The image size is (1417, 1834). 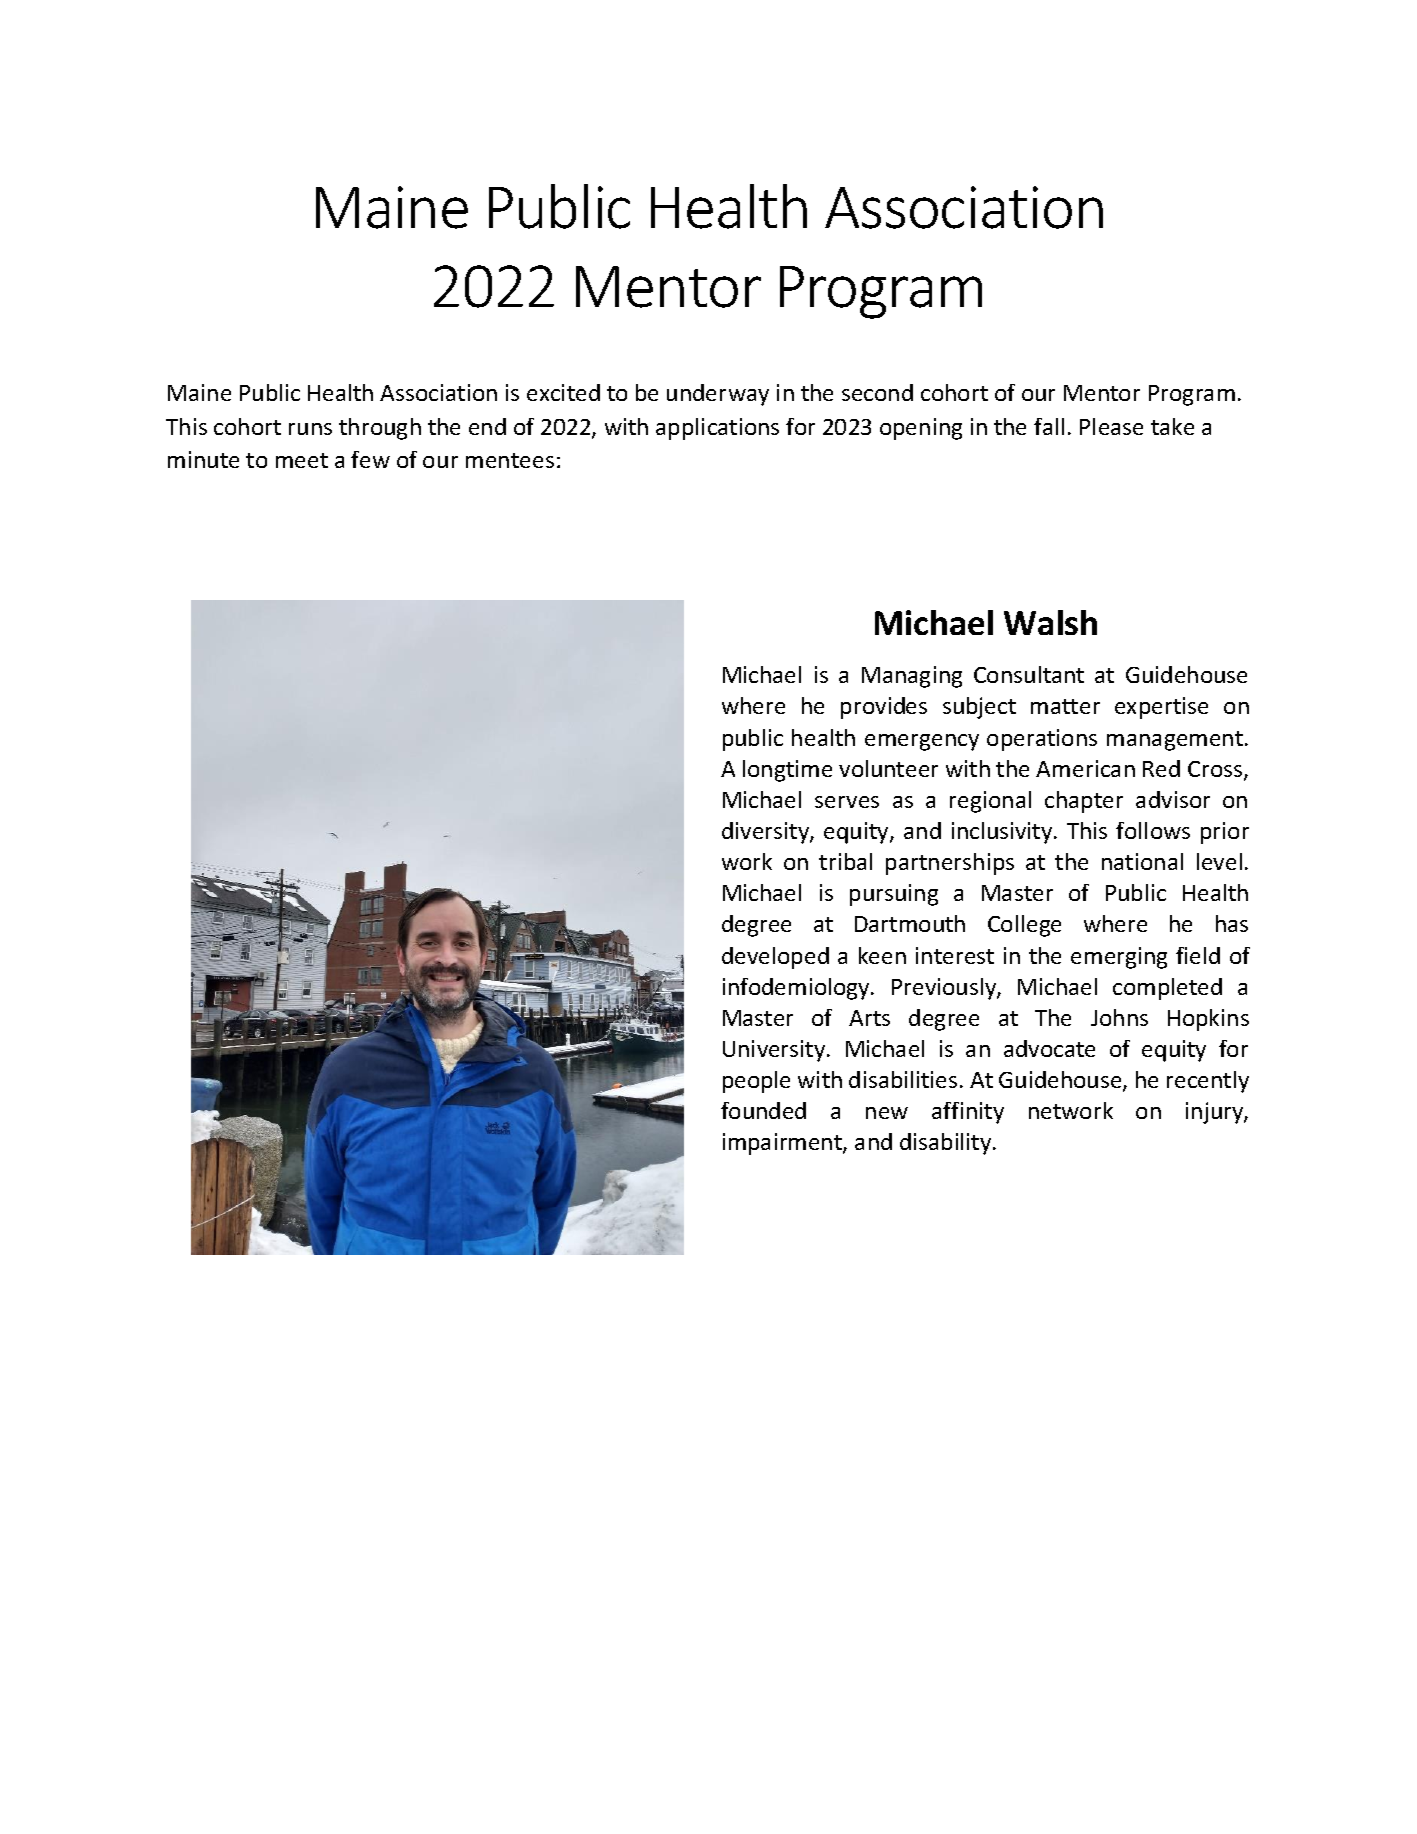 What do you see at coordinates (1111, 426) in the document?
I see `Please` at bounding box center [1111, 426].
